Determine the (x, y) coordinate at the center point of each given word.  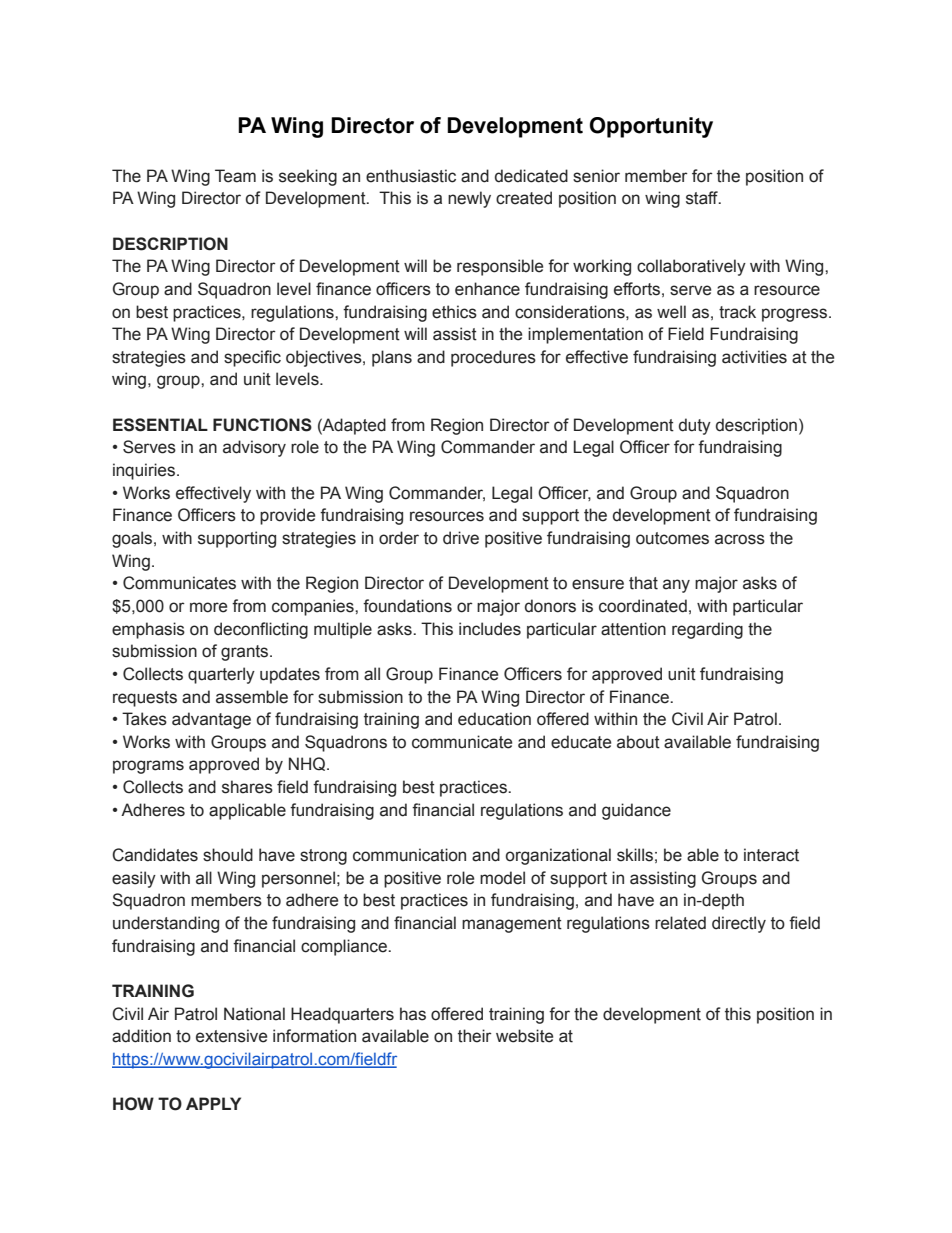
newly (469, 199)
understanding (166, 924)
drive (461, 538)
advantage (211, 720)
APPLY (213, 1103)
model (502, 878)
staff (703, 198)
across (740, 539)
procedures (493, 358)
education (494, 719)
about (638, 742)
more (208, 607)
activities (754, 357)
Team (235, 176)
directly (739, 924)
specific (252, 358)
